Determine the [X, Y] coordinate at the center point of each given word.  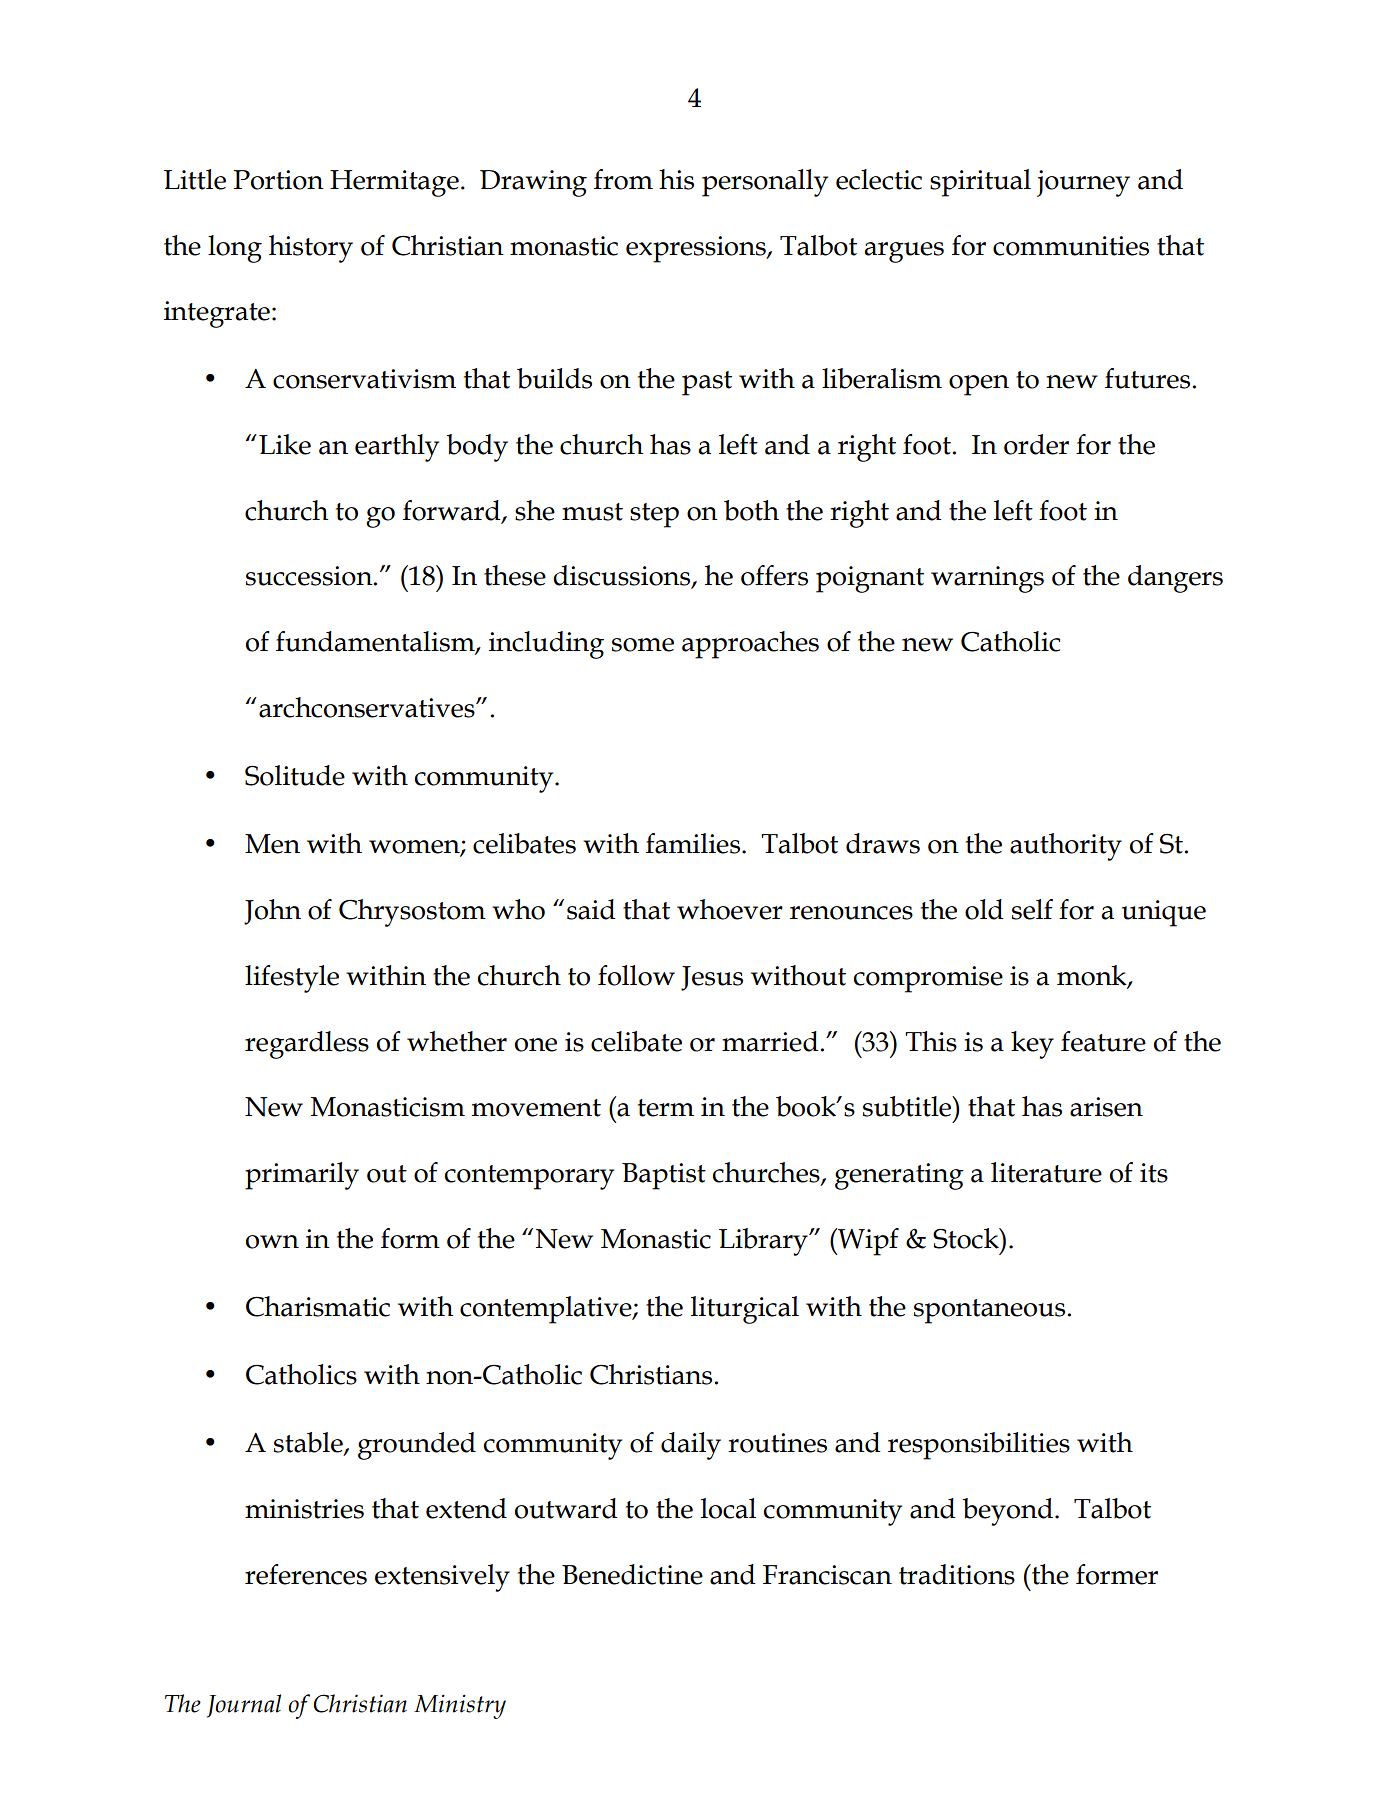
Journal [244, 1706]
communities [1071, 246]
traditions [957, 1574]
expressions [697, 249]
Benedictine [632, 1574]
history [311, 249]
